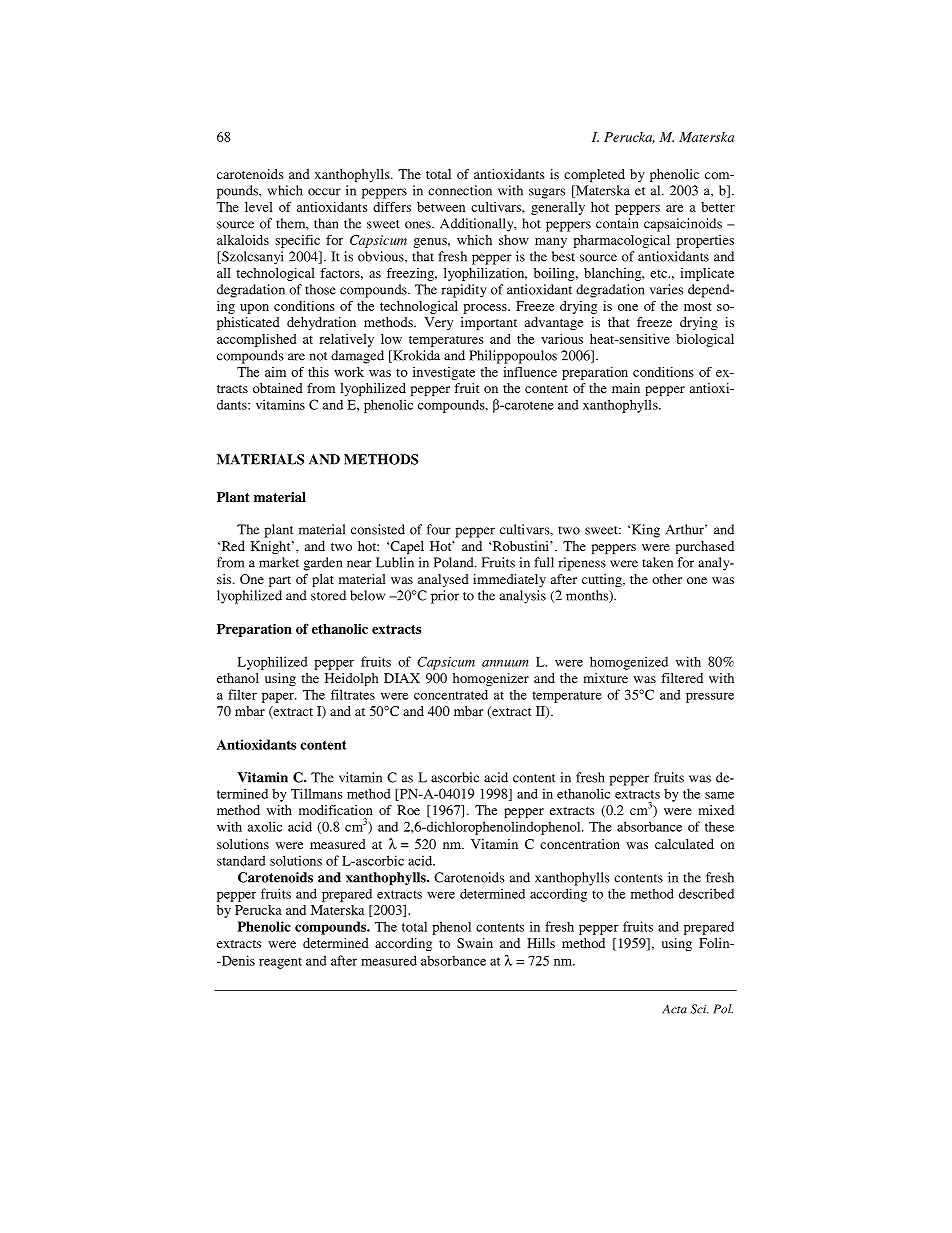 The image size is (952, 1233). What do you see at coordinates (324, 192) in the document?
I see `occur` at bounding box center [324, 192].
